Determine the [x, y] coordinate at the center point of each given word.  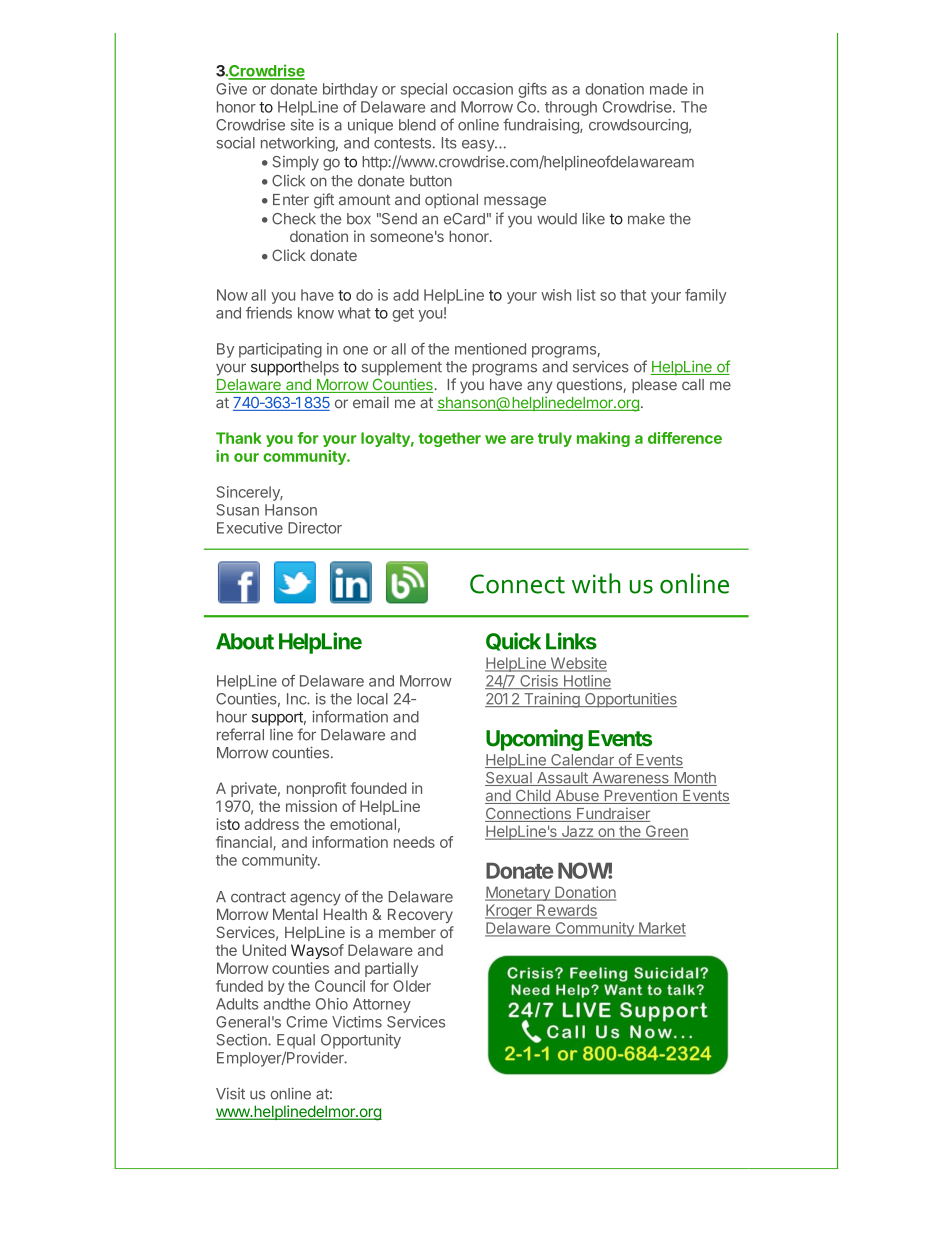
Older [412, 986]
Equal [296, 1041]
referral [240, 734]
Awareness [630, 779]
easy [479, 146]
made [669, 89]
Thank [239, 438]
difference [685, 438]
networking [298, 144]
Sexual [509, 779]
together [449, 439]
